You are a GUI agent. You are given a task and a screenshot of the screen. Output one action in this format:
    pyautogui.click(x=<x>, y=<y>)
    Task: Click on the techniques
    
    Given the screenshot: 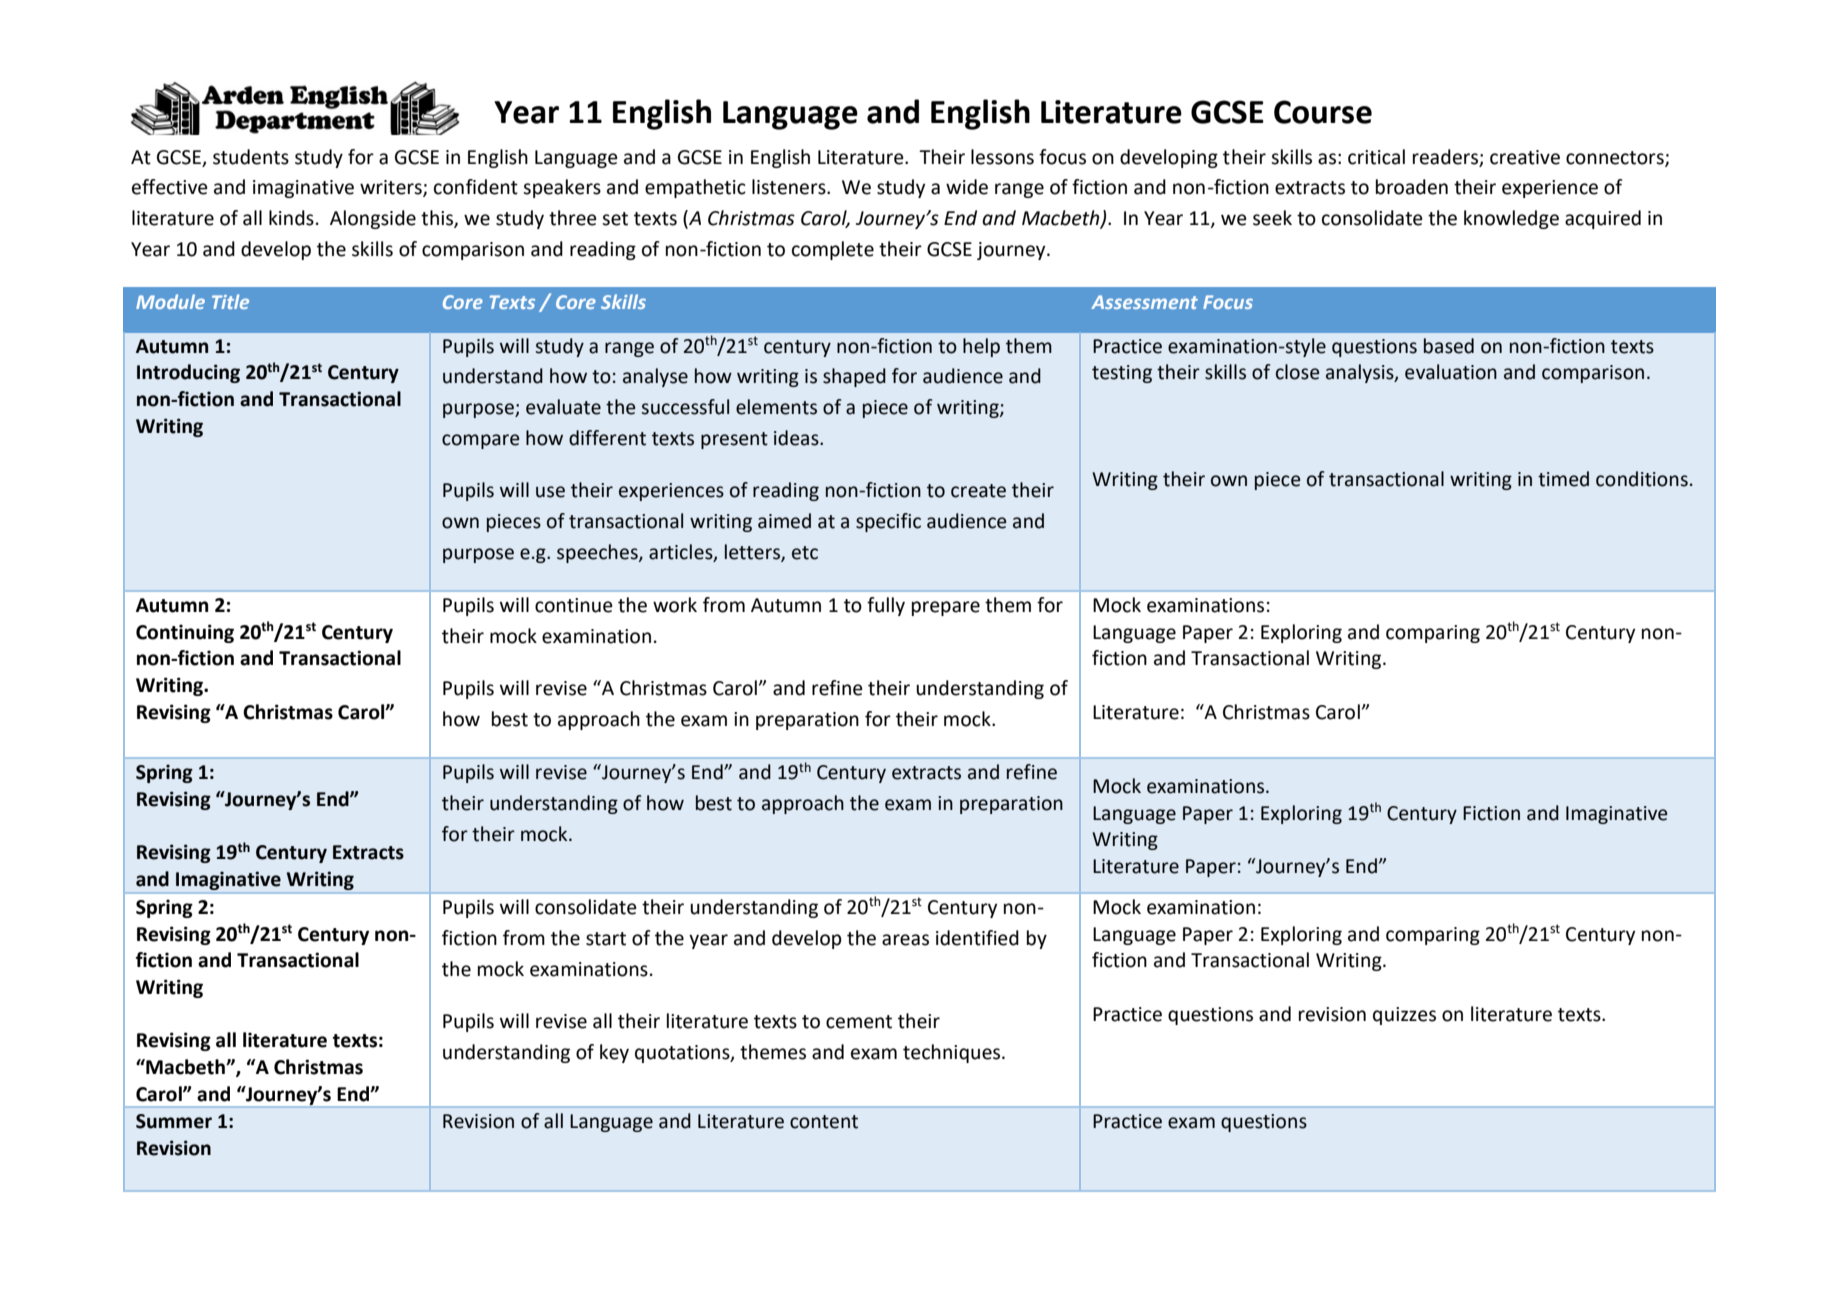 What is the action you would take?
    pyautogui.click(x=953, y=1053)
